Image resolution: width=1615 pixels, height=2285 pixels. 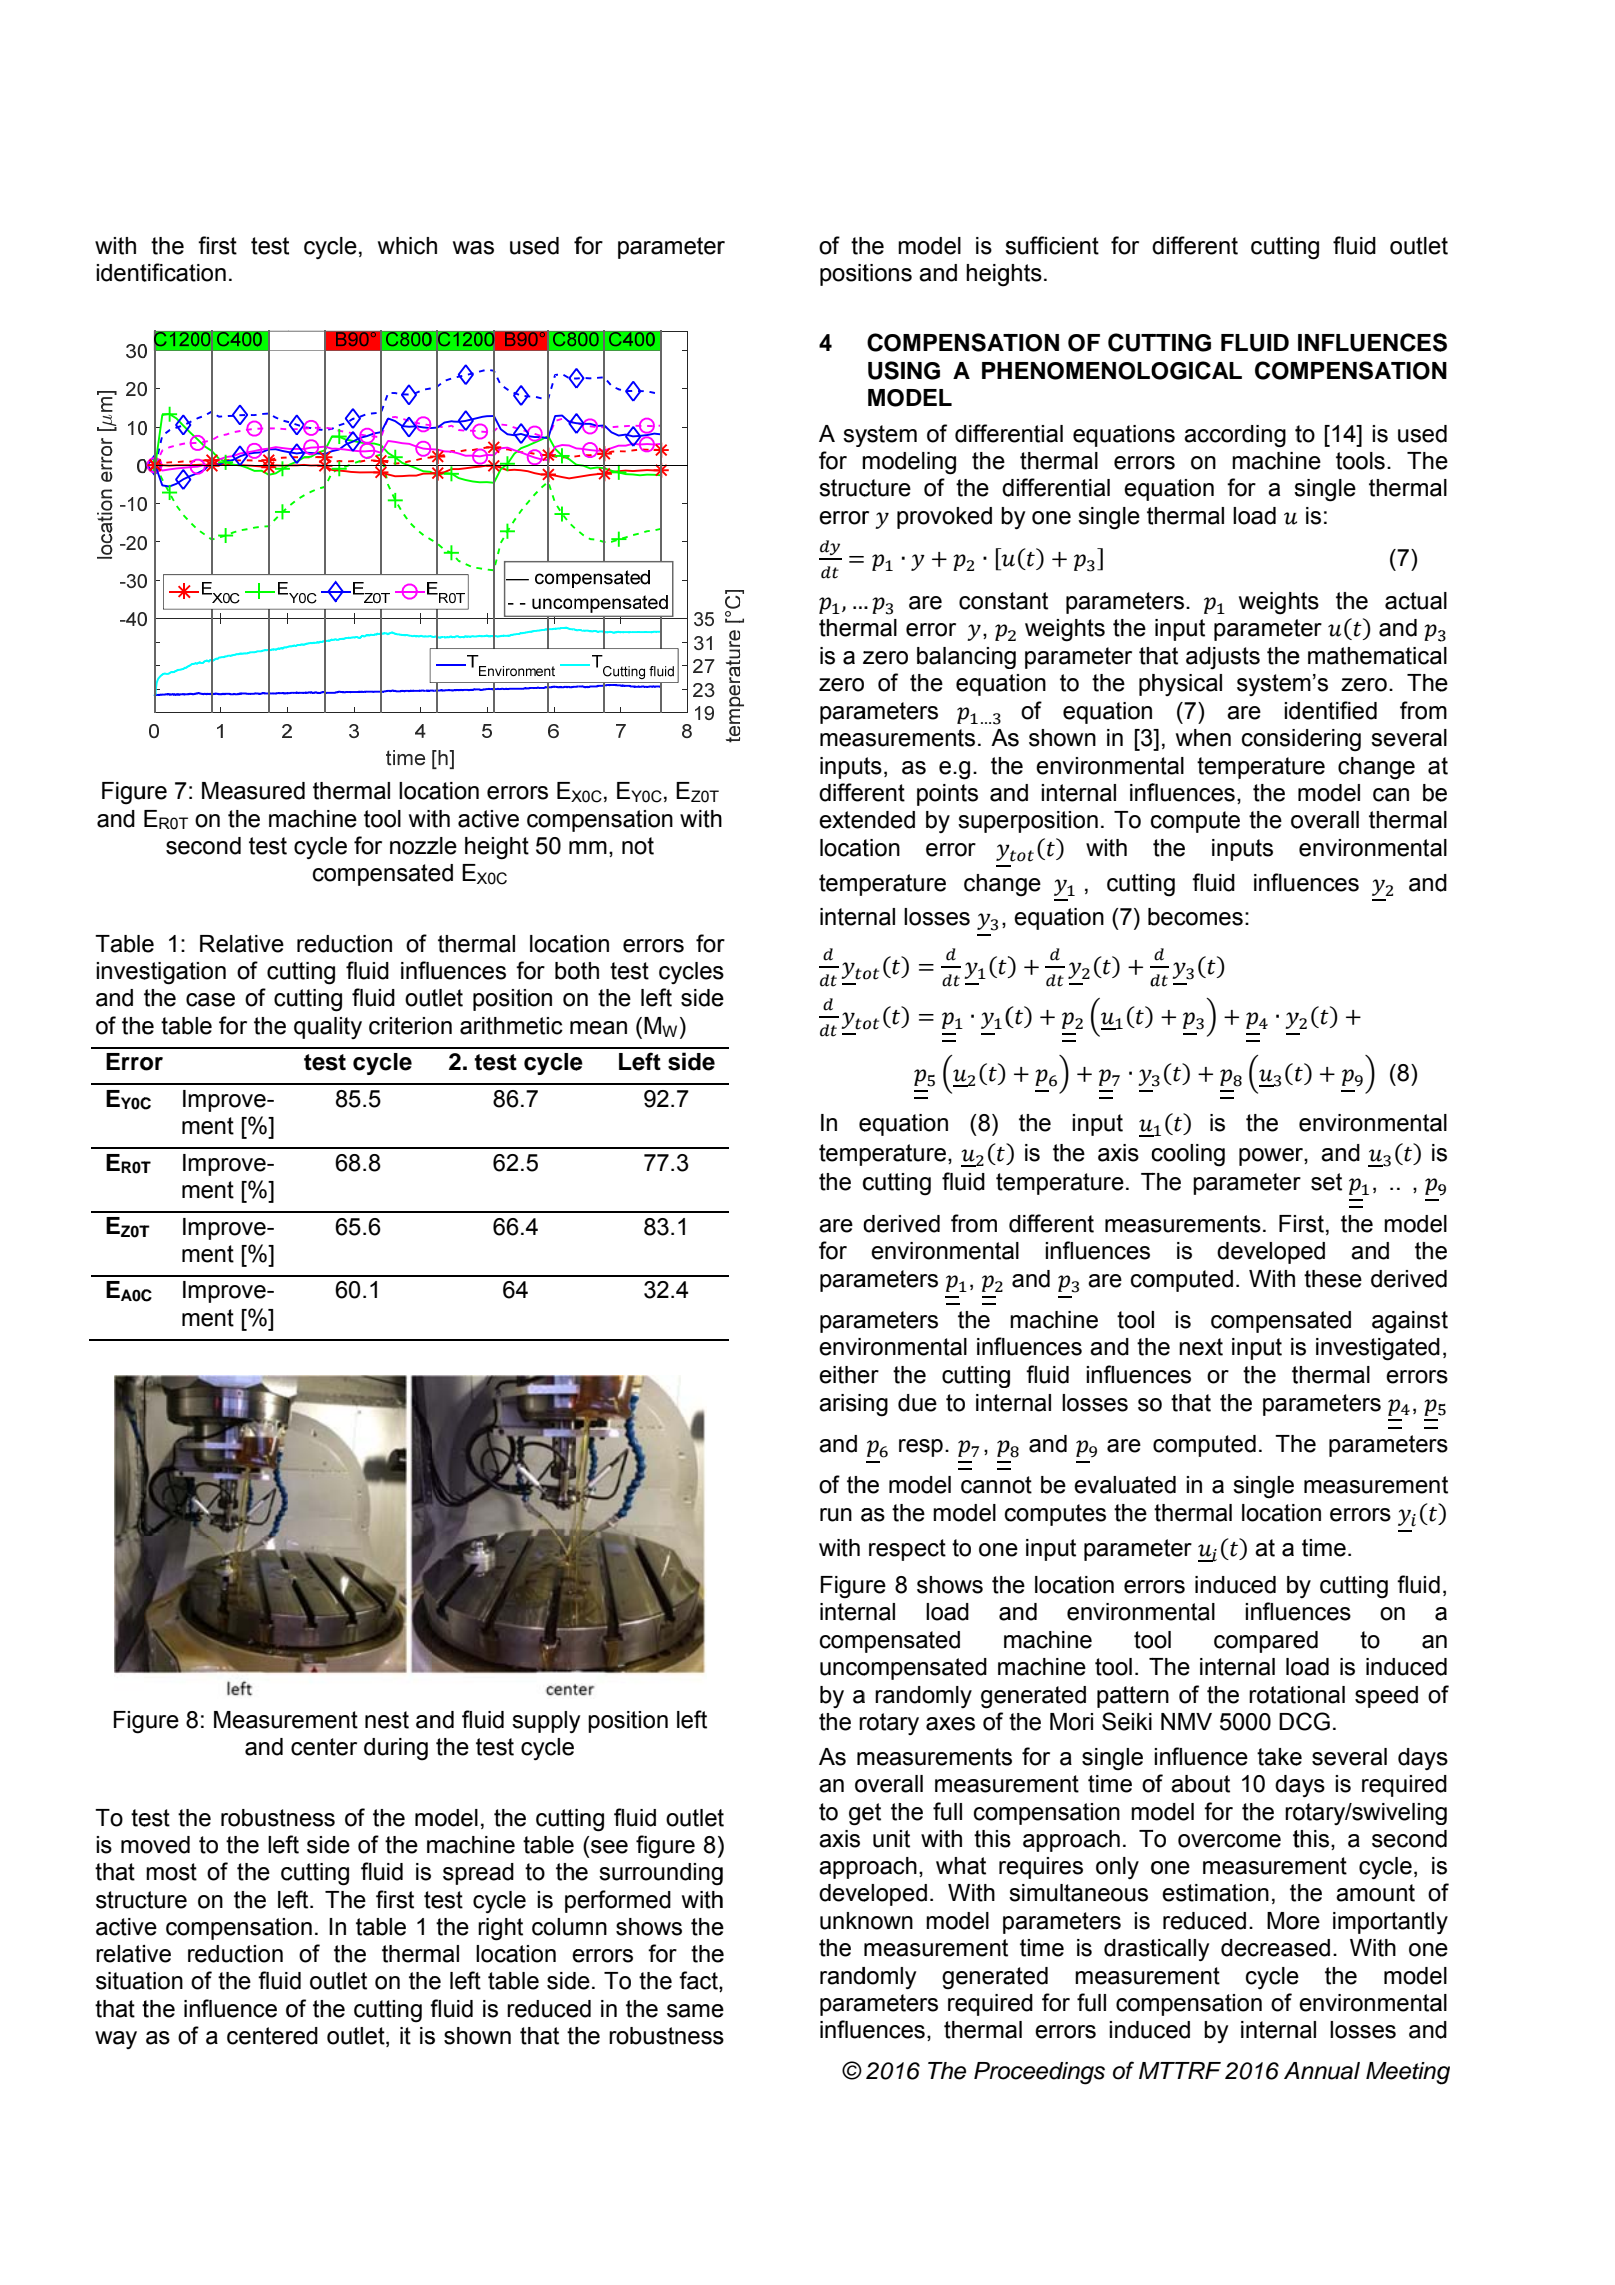 What do you see at coordinates (966, 658) in the screenshot?
I see `balancing` at bounding box center [966, 658].
